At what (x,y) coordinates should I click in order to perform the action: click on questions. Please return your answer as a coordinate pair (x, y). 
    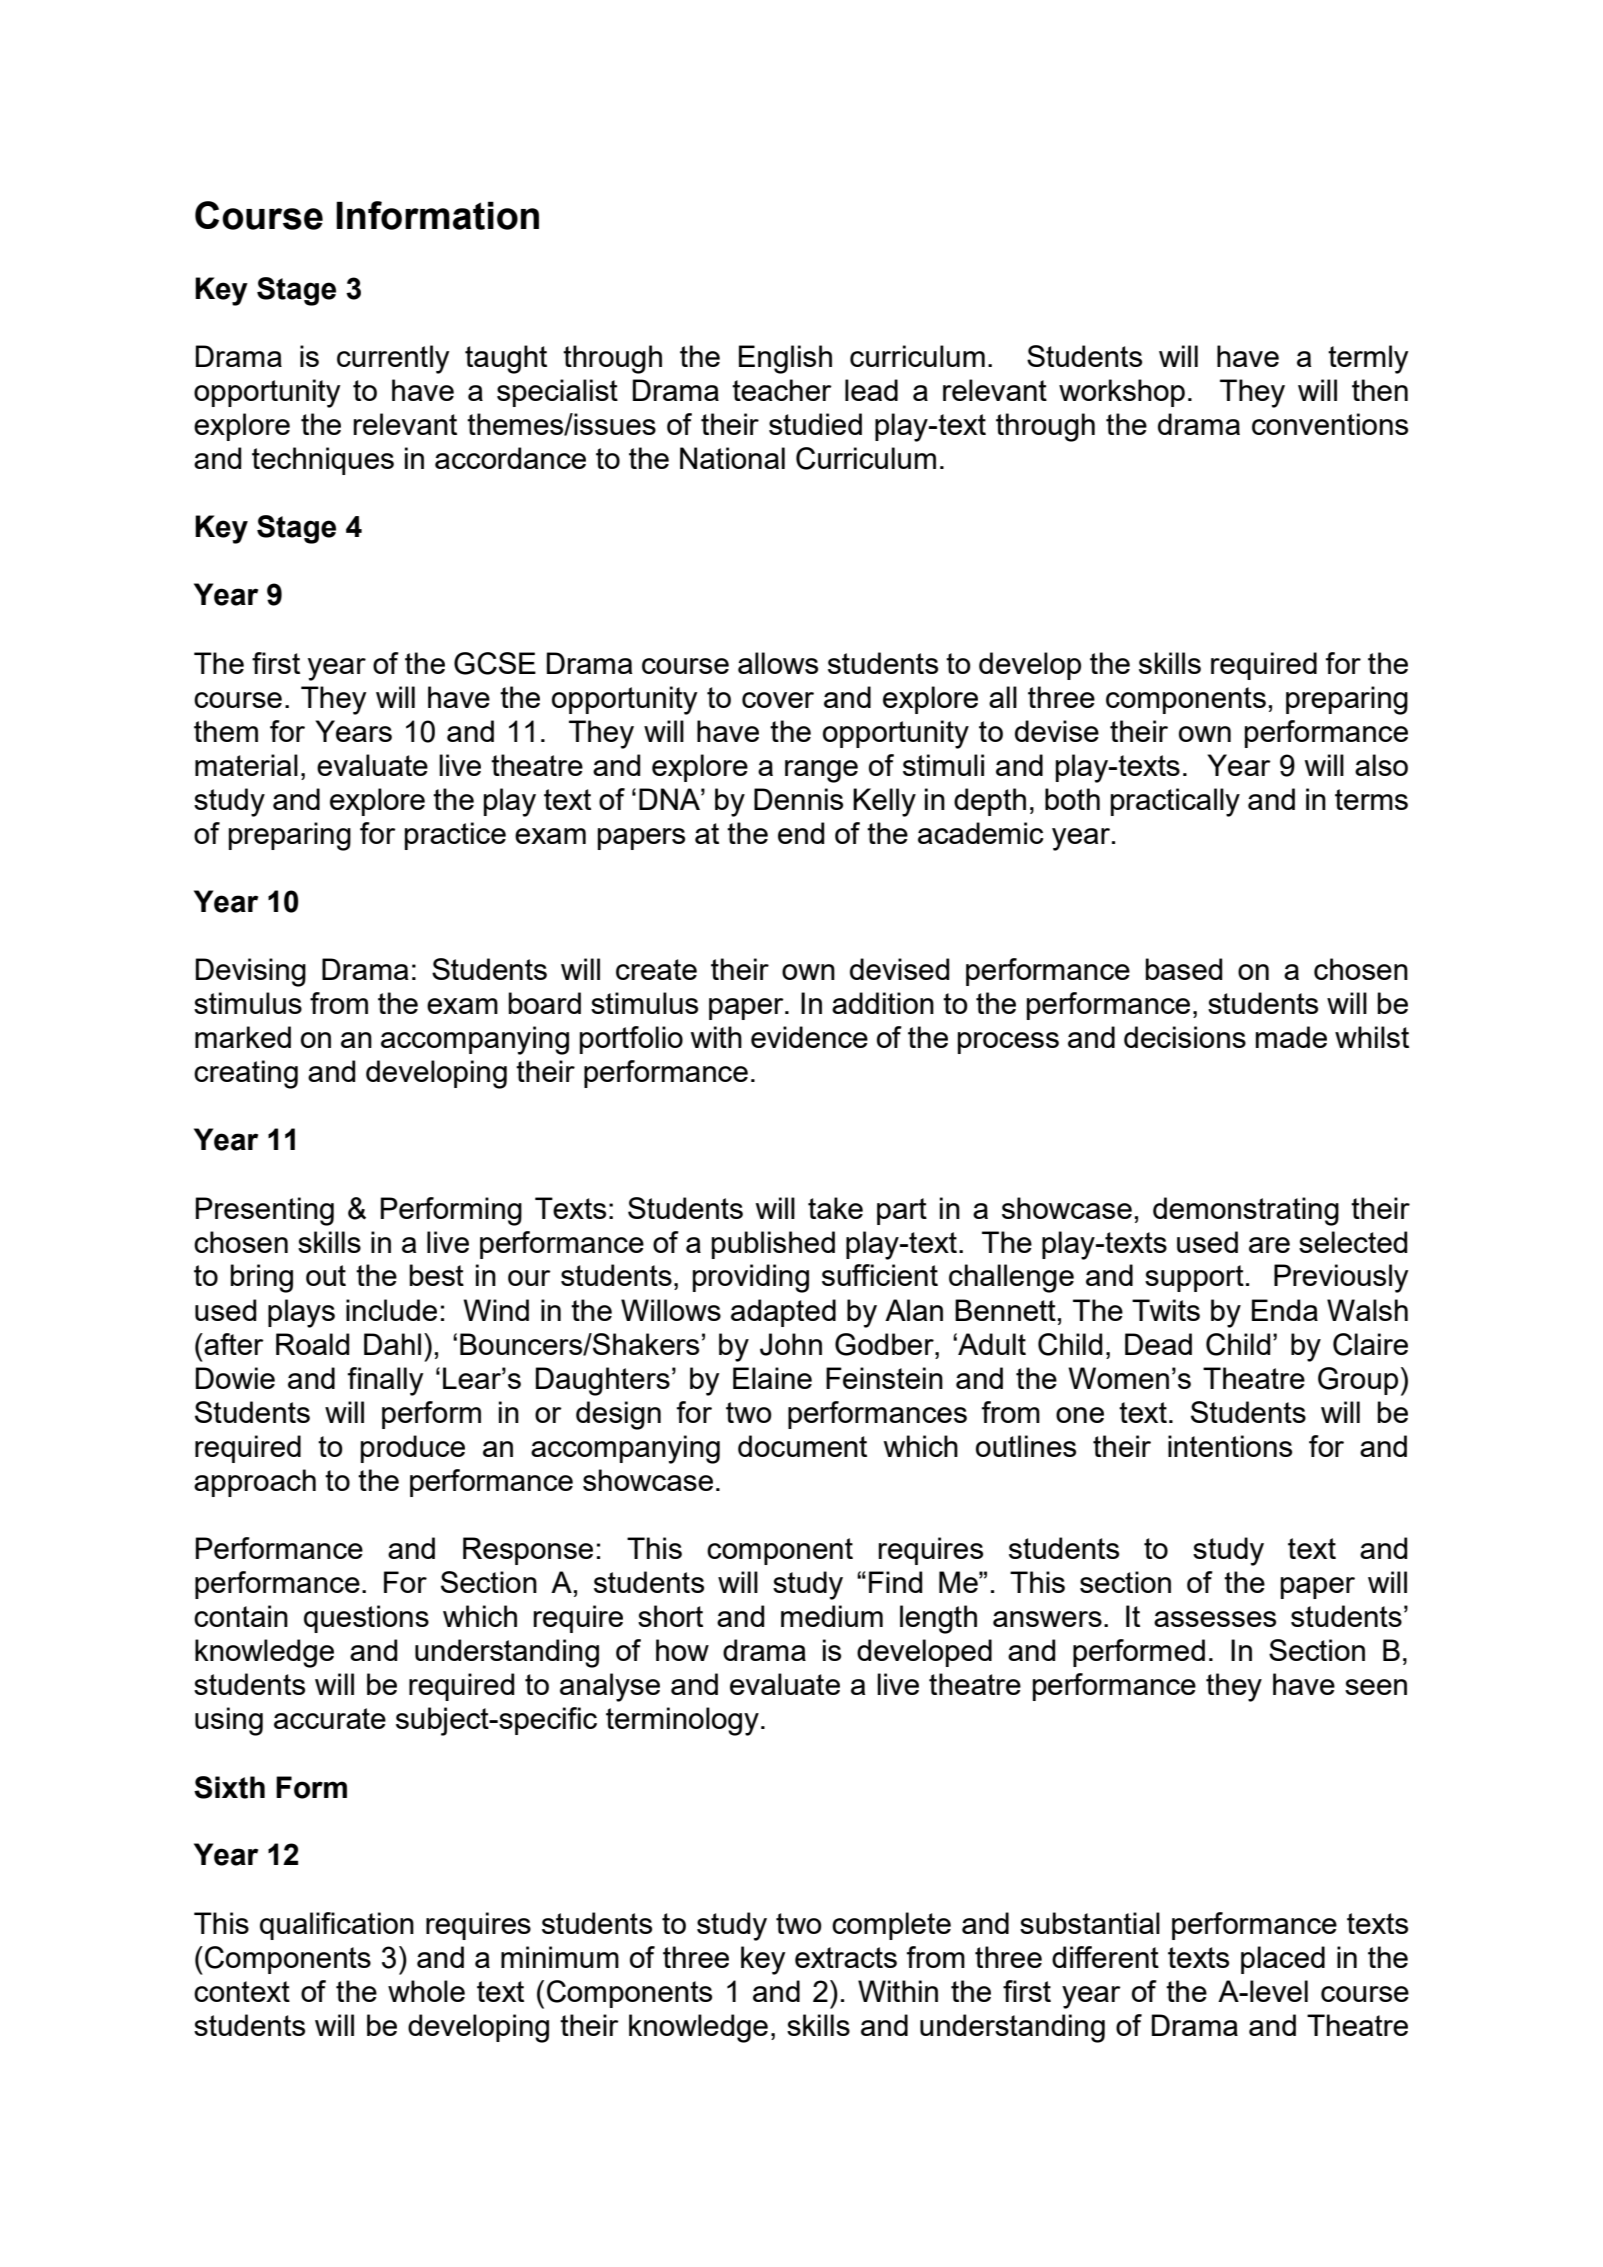
    Looking at the image, I should click on (366, 1619).
